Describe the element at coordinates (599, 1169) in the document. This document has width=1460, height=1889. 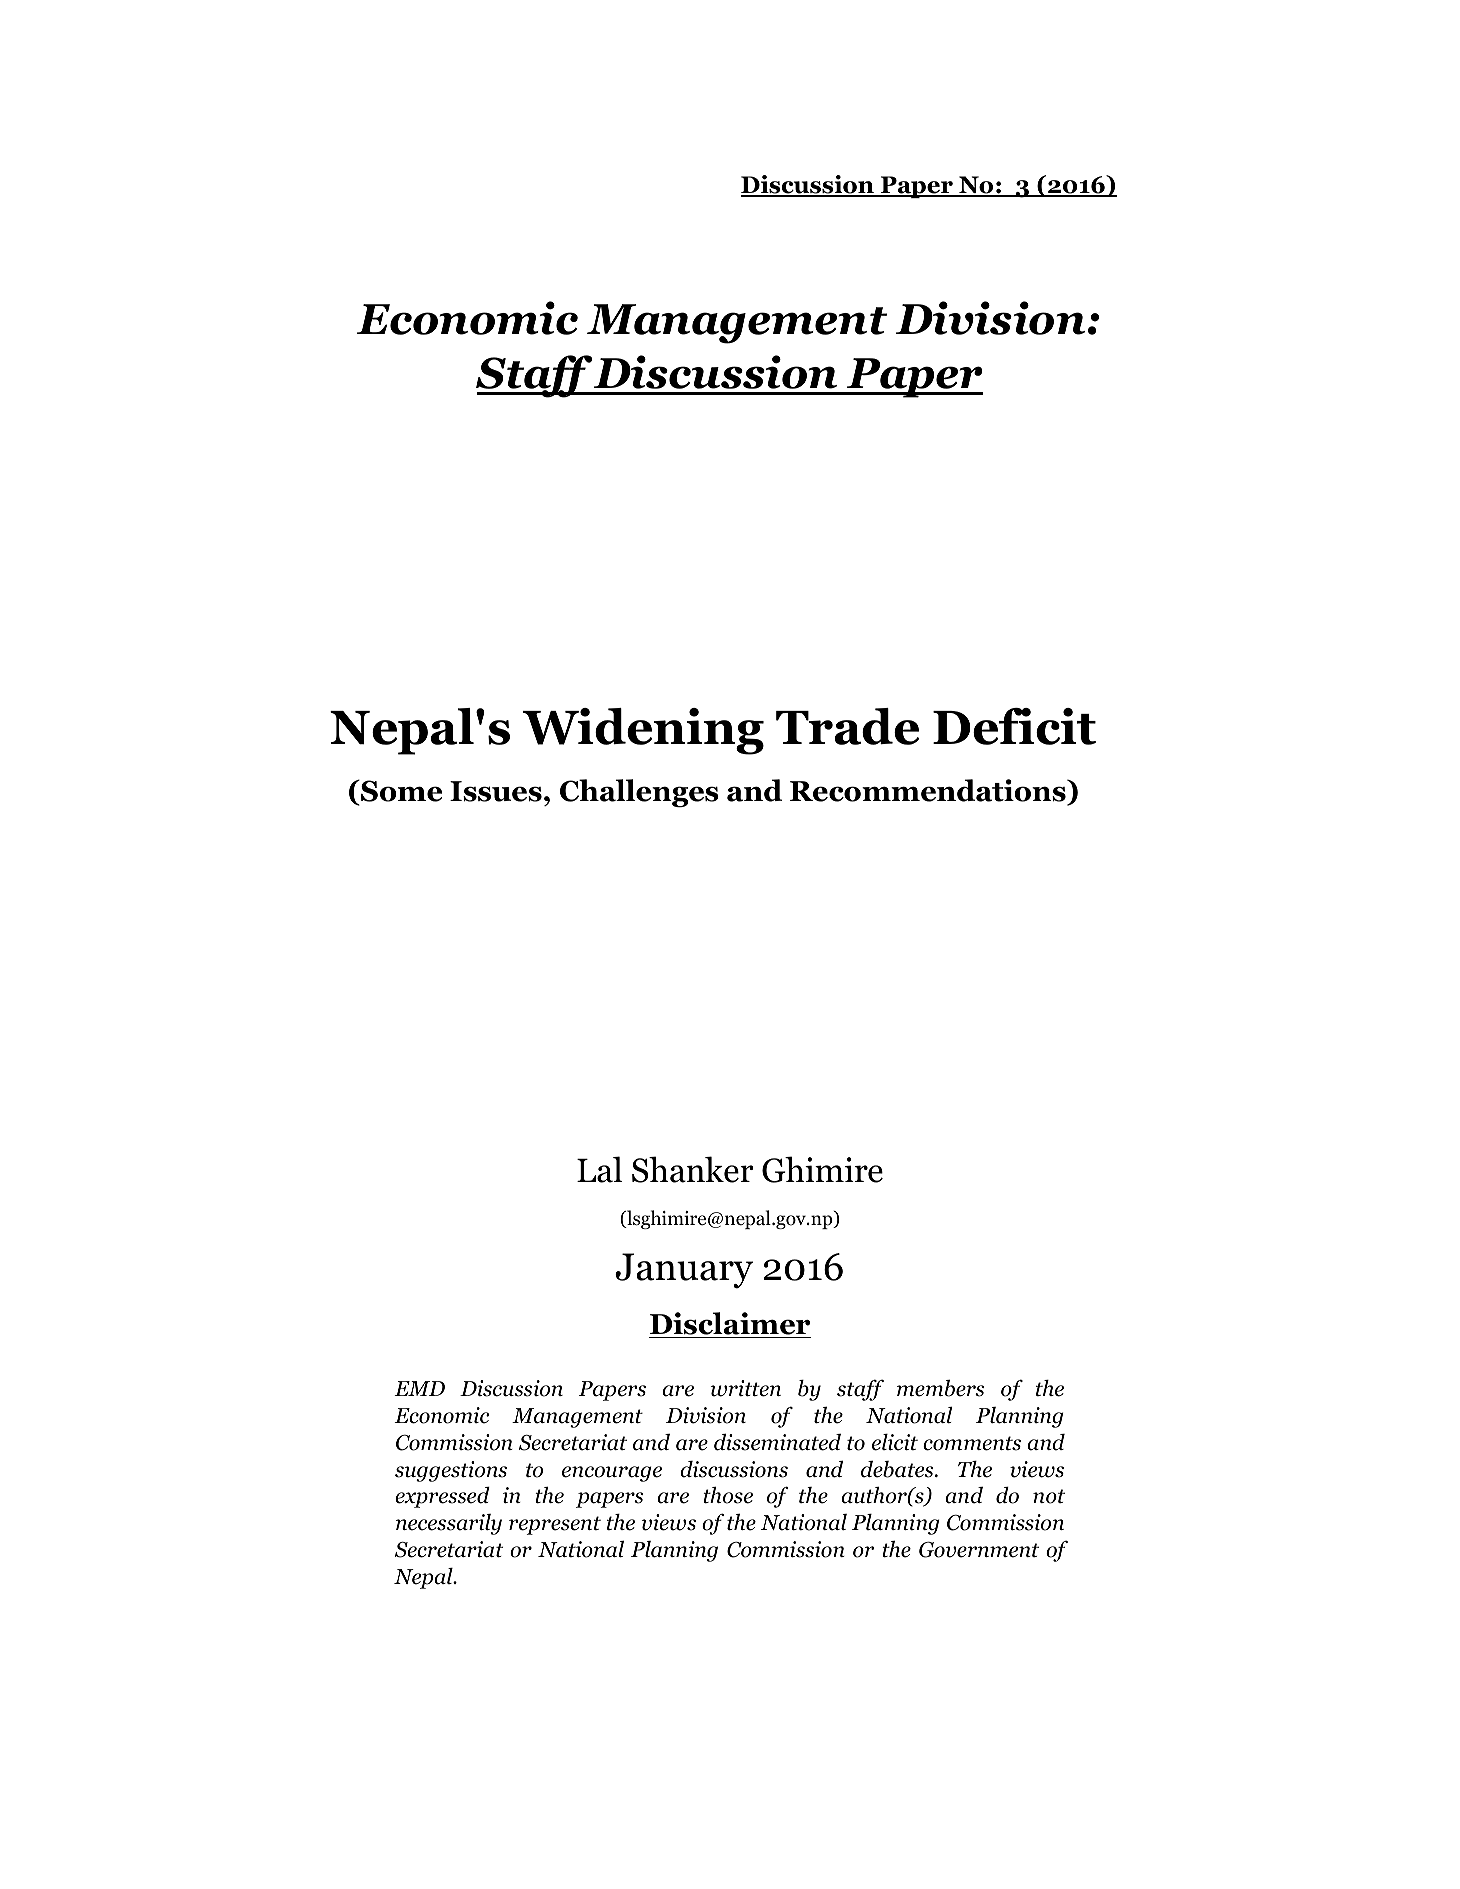
I see `Lal` at that location.
